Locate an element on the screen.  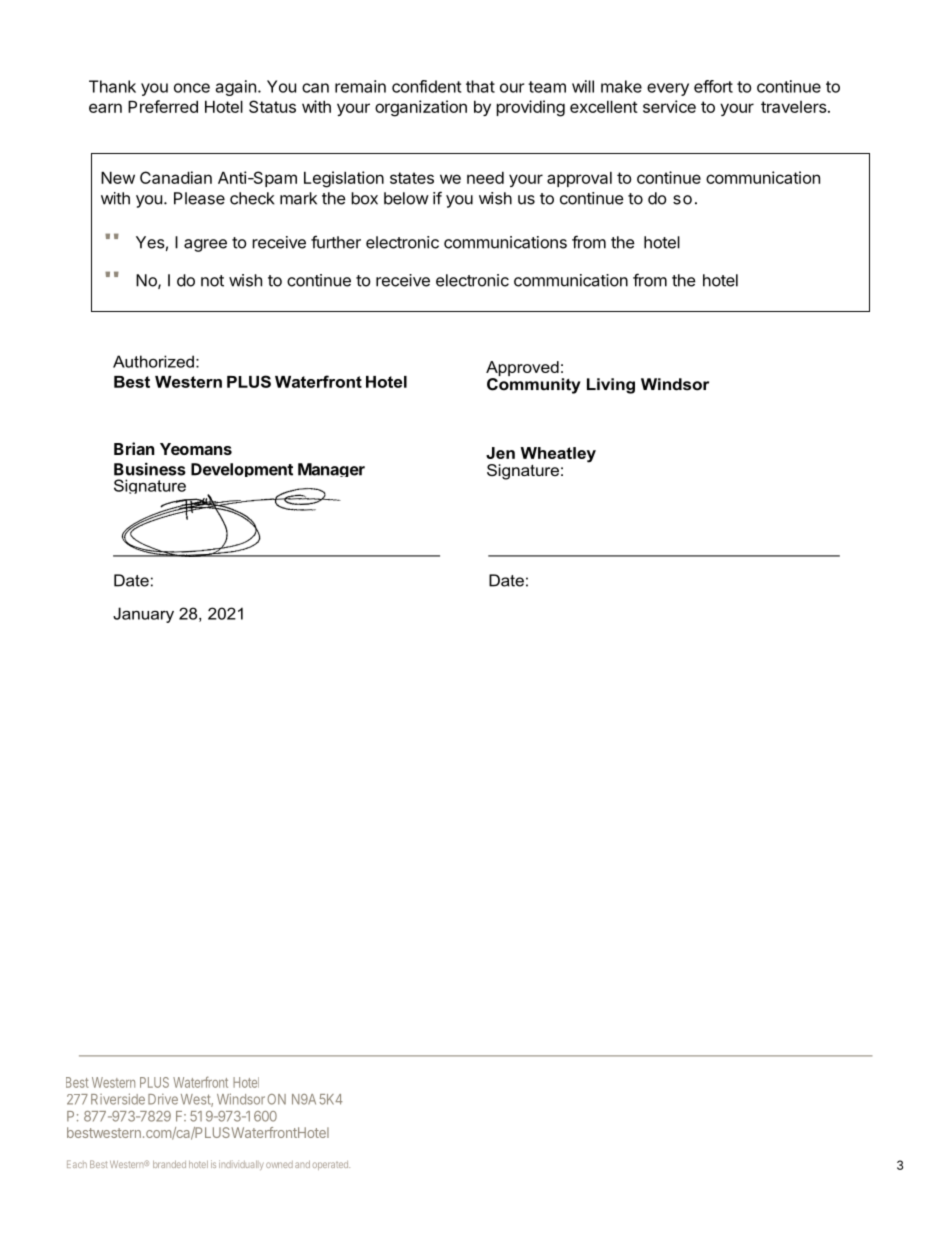
operated is located at coordinates (331, 1165).
